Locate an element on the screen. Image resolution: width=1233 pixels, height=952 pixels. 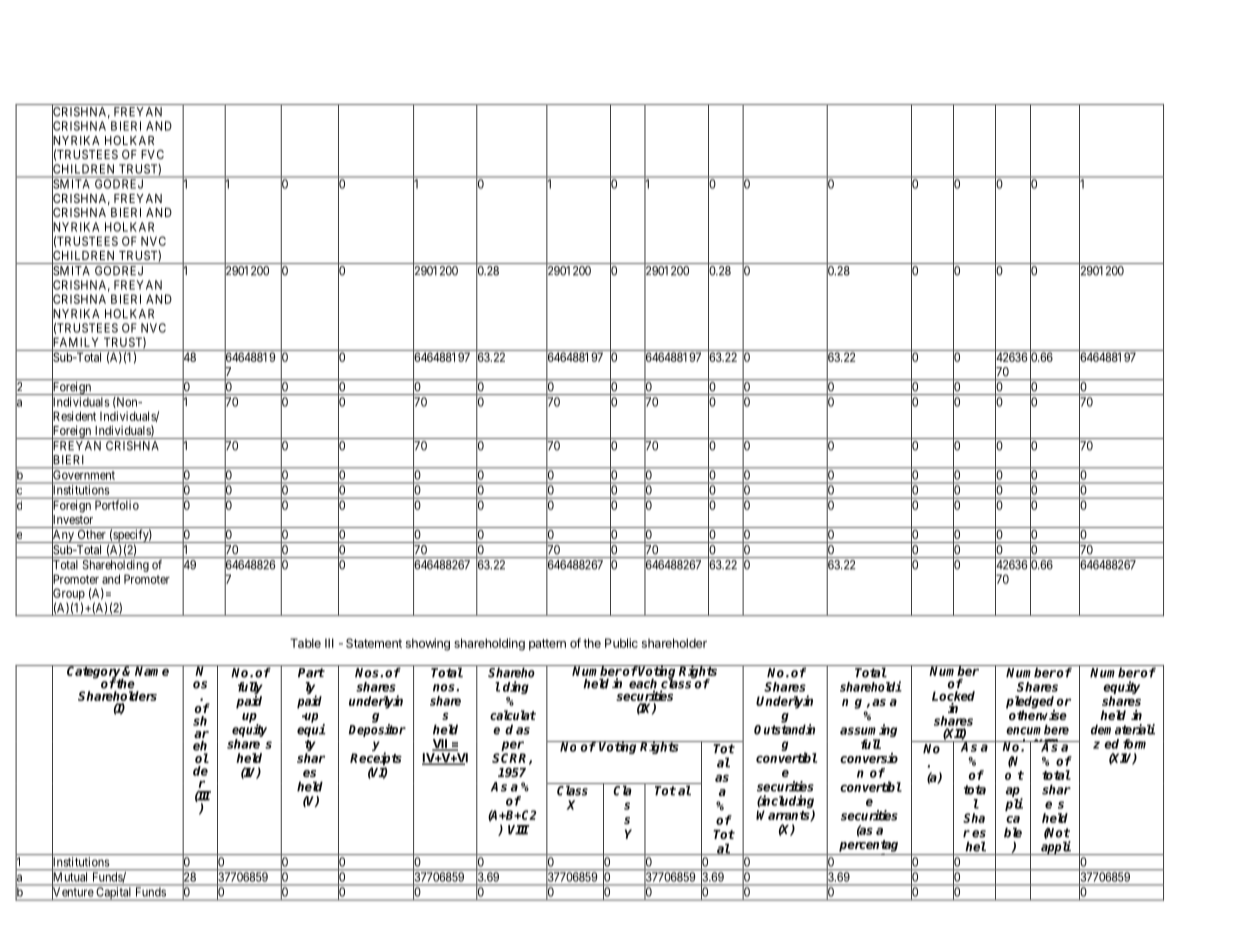
Receipts is located at coordinates (376, 760).
